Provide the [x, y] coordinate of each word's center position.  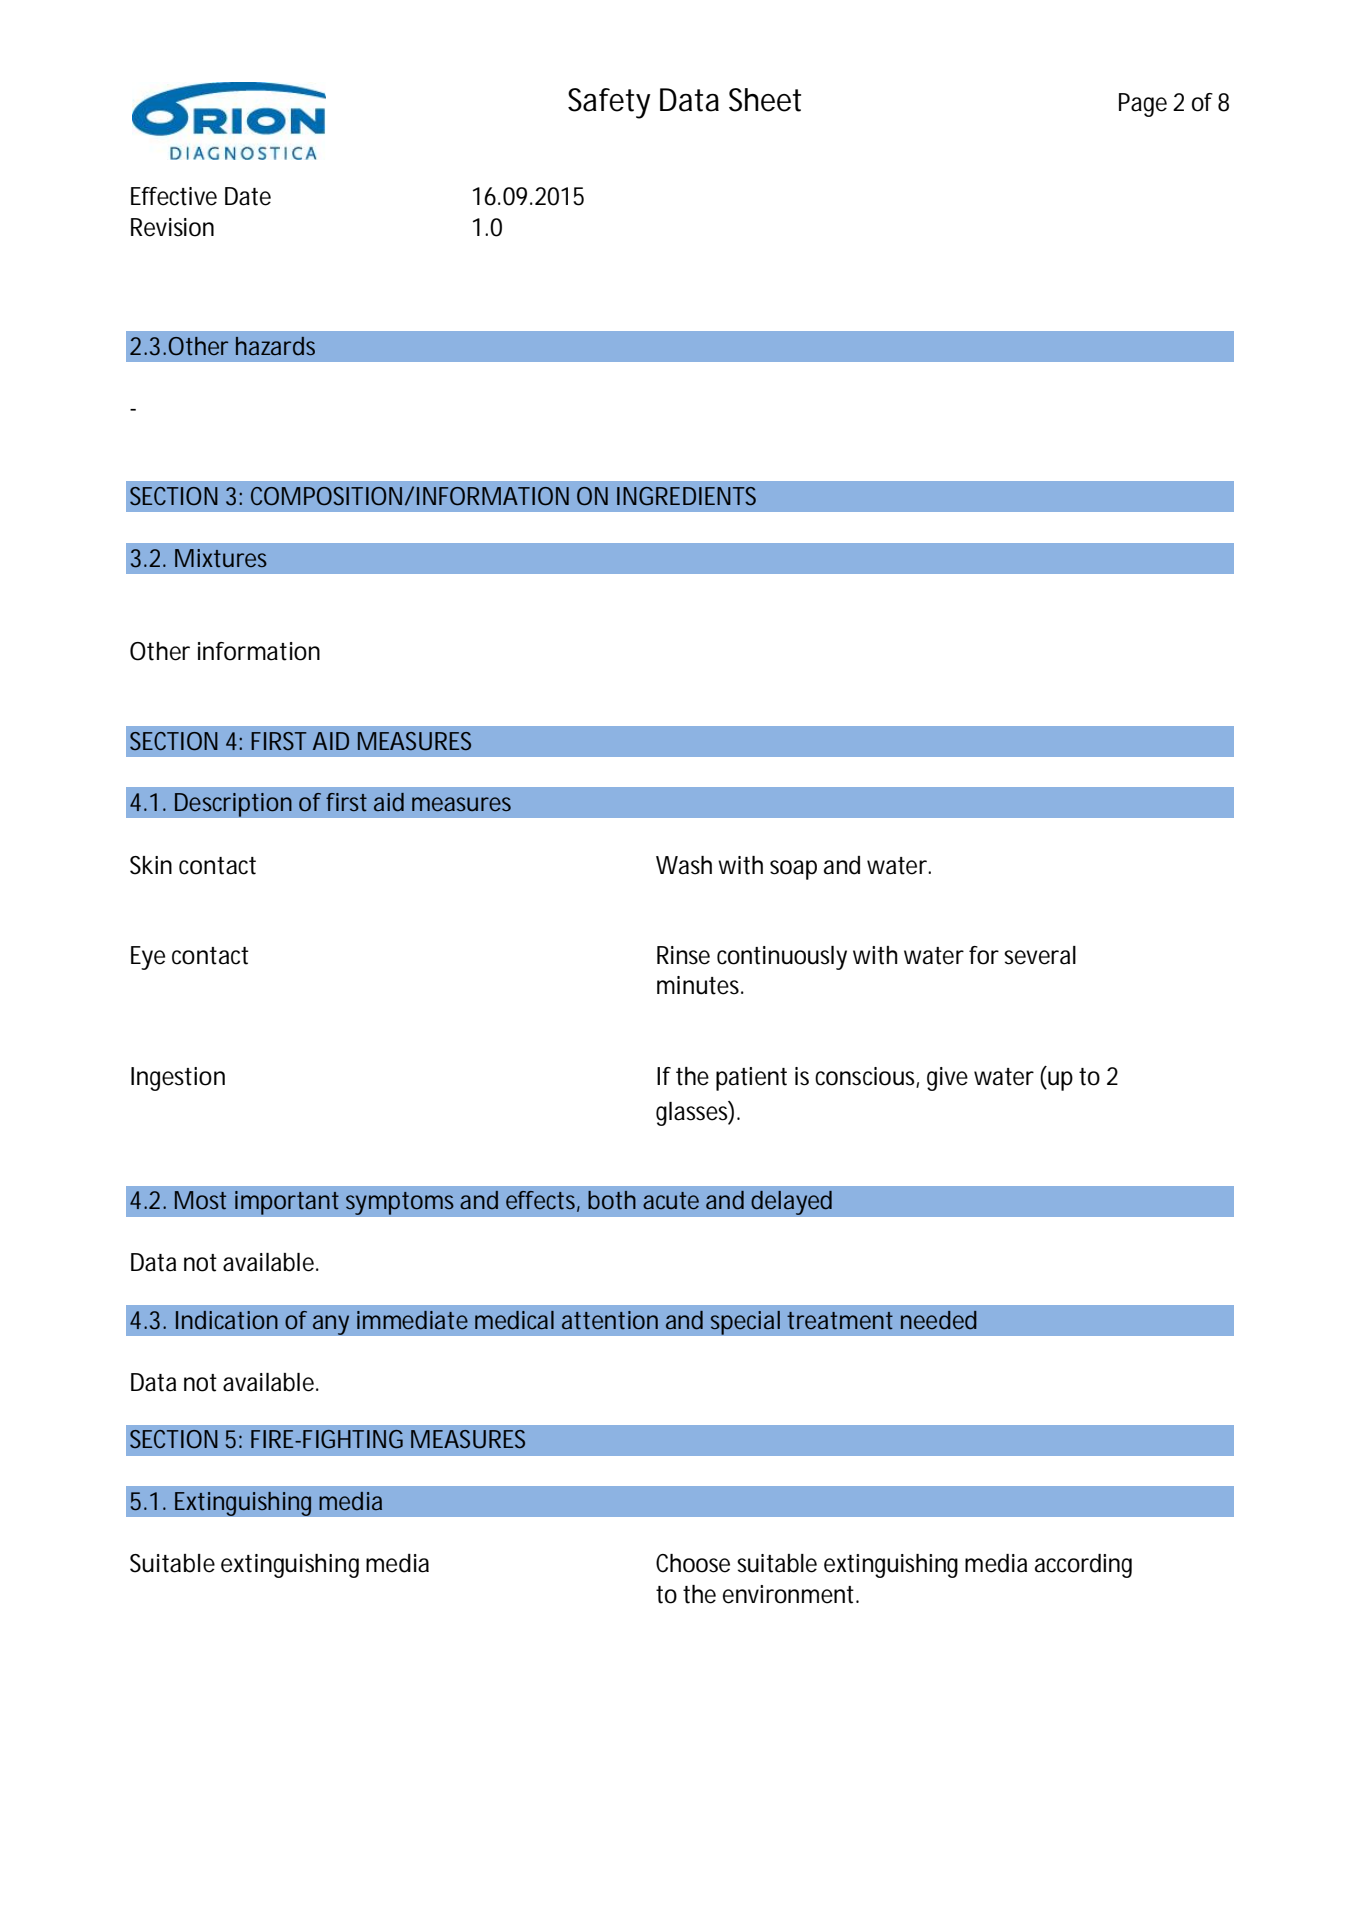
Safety [609, 103]
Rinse [683, 955]
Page [1143, 105]
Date [248, 196]
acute [671, 1201]
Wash [684, 865]
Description [233, 804]
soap [793, 870]
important [287, 1202]
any [331, 1325]
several [1040, 955]
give [947, 1079]
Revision [172, 227]
